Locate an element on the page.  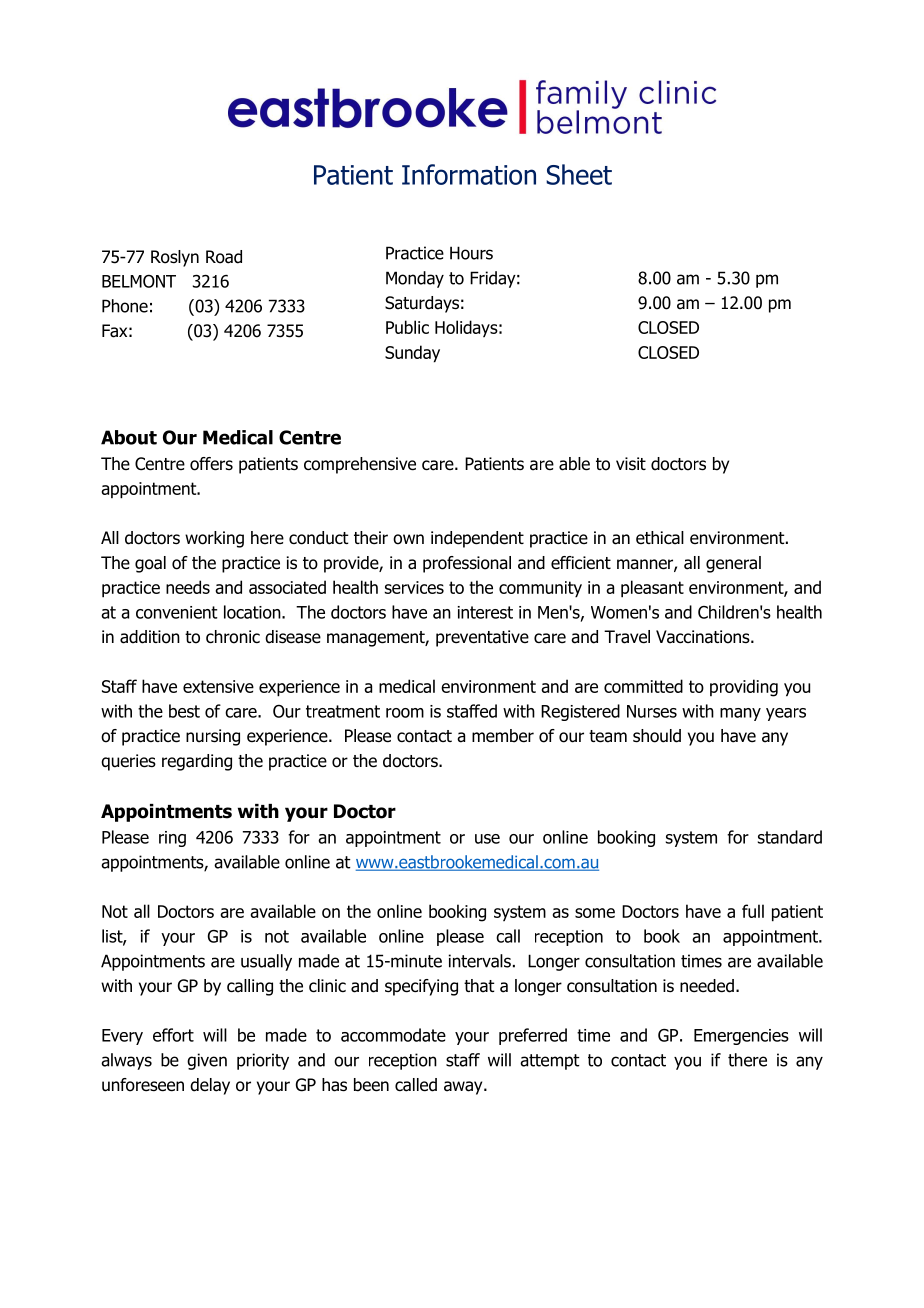
accommodate is located at coordinates (393, 1035).
